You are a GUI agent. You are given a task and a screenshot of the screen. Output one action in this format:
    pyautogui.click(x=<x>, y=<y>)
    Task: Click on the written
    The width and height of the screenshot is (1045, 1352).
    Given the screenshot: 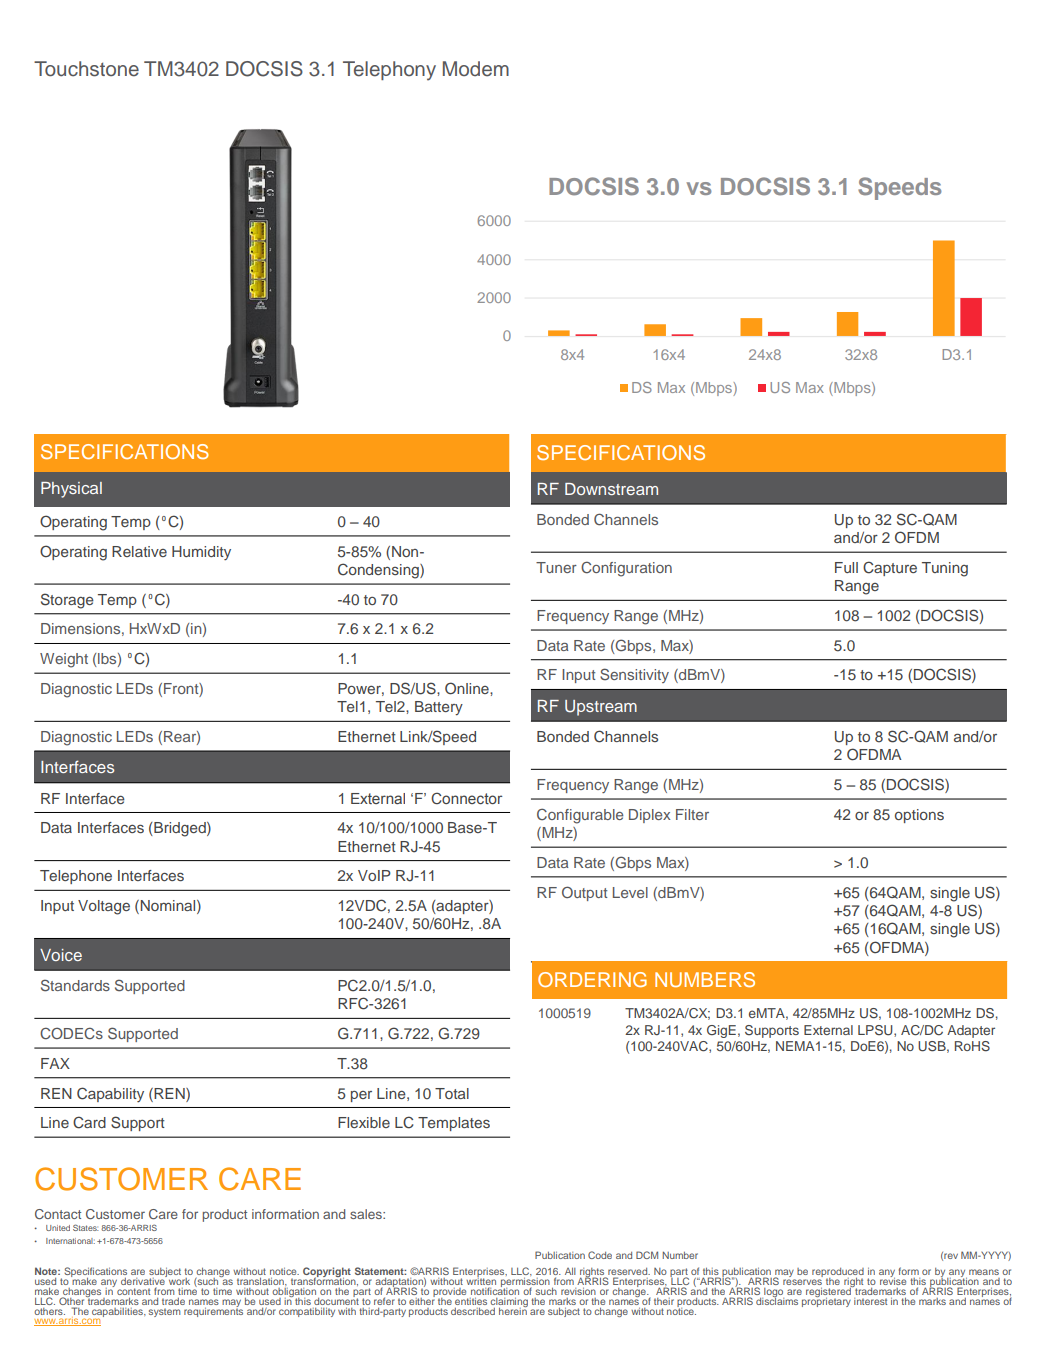 What is the action you would take?
    pyautogui.click(x=481, y=1280)
